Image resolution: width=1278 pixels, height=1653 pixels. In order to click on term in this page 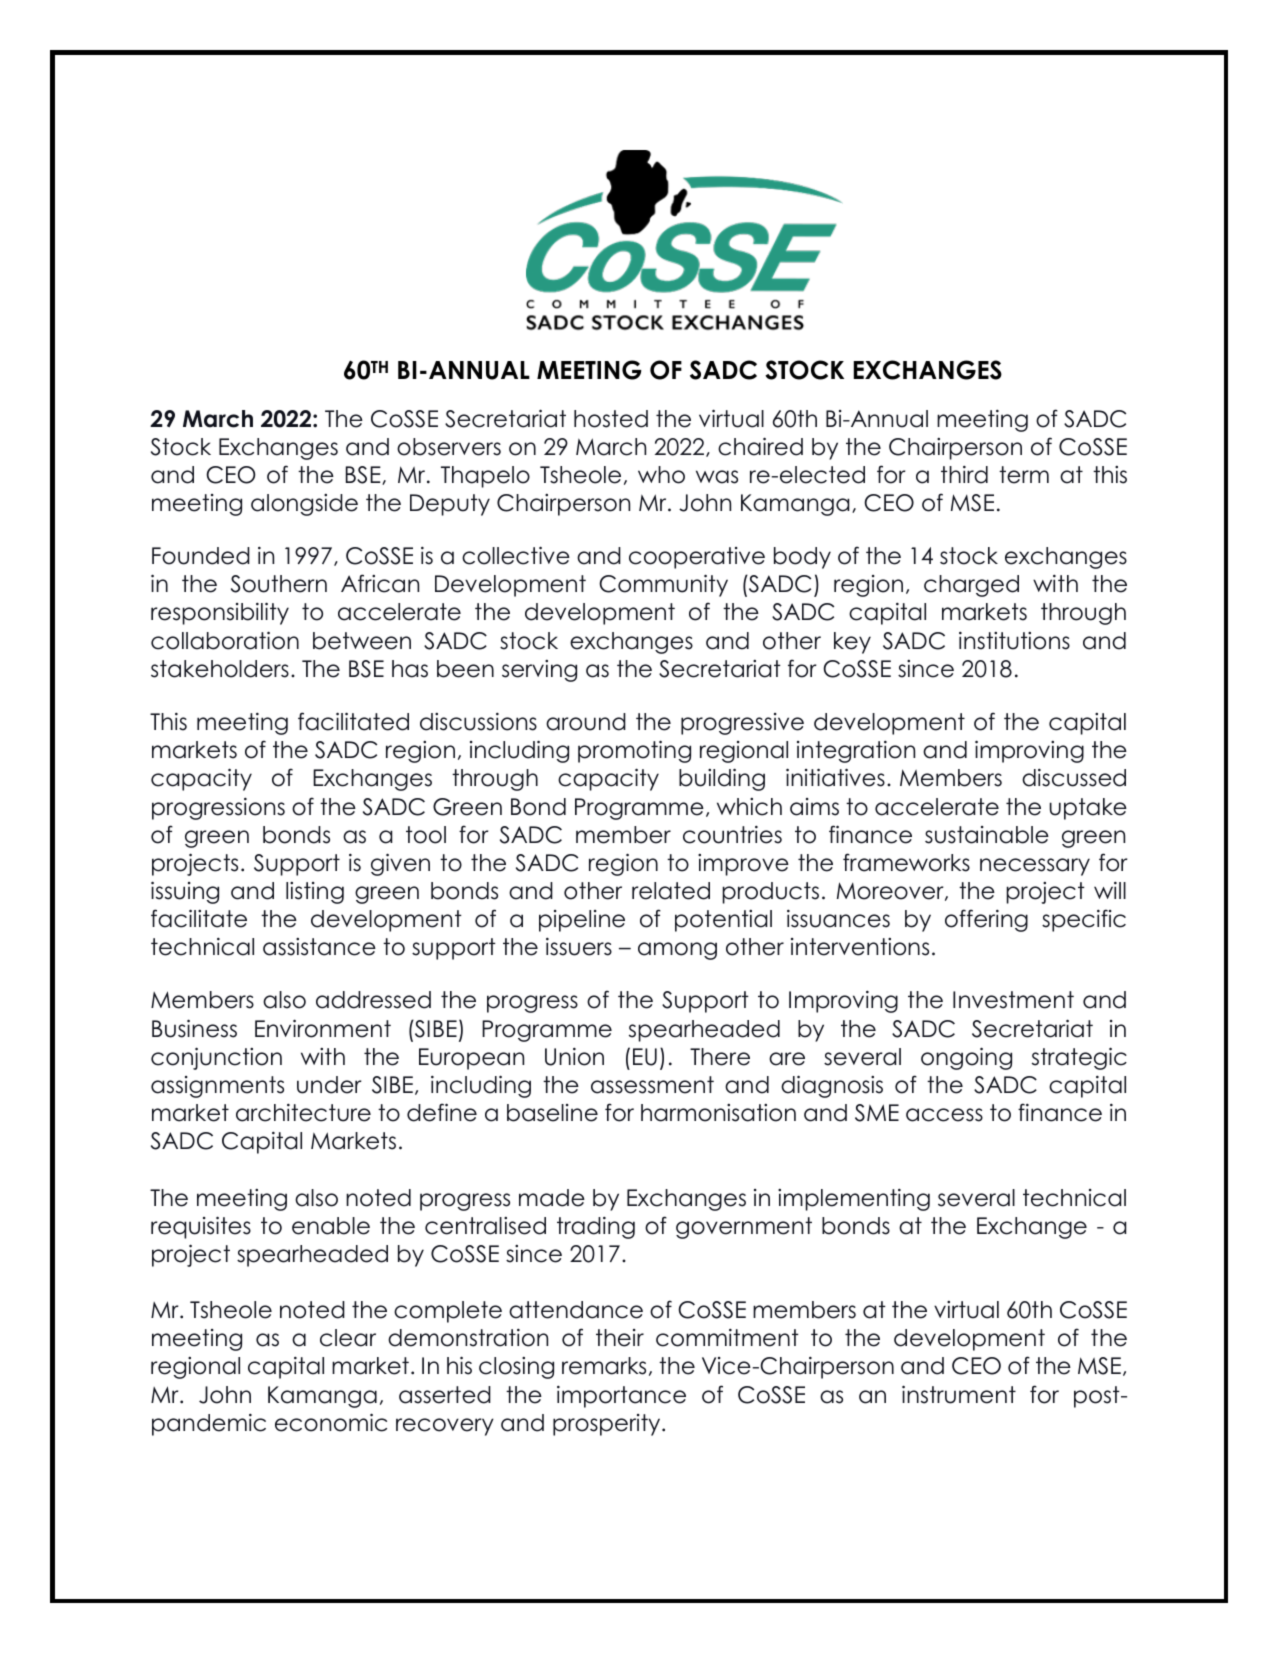, I will do `click(1024, 475)`.
